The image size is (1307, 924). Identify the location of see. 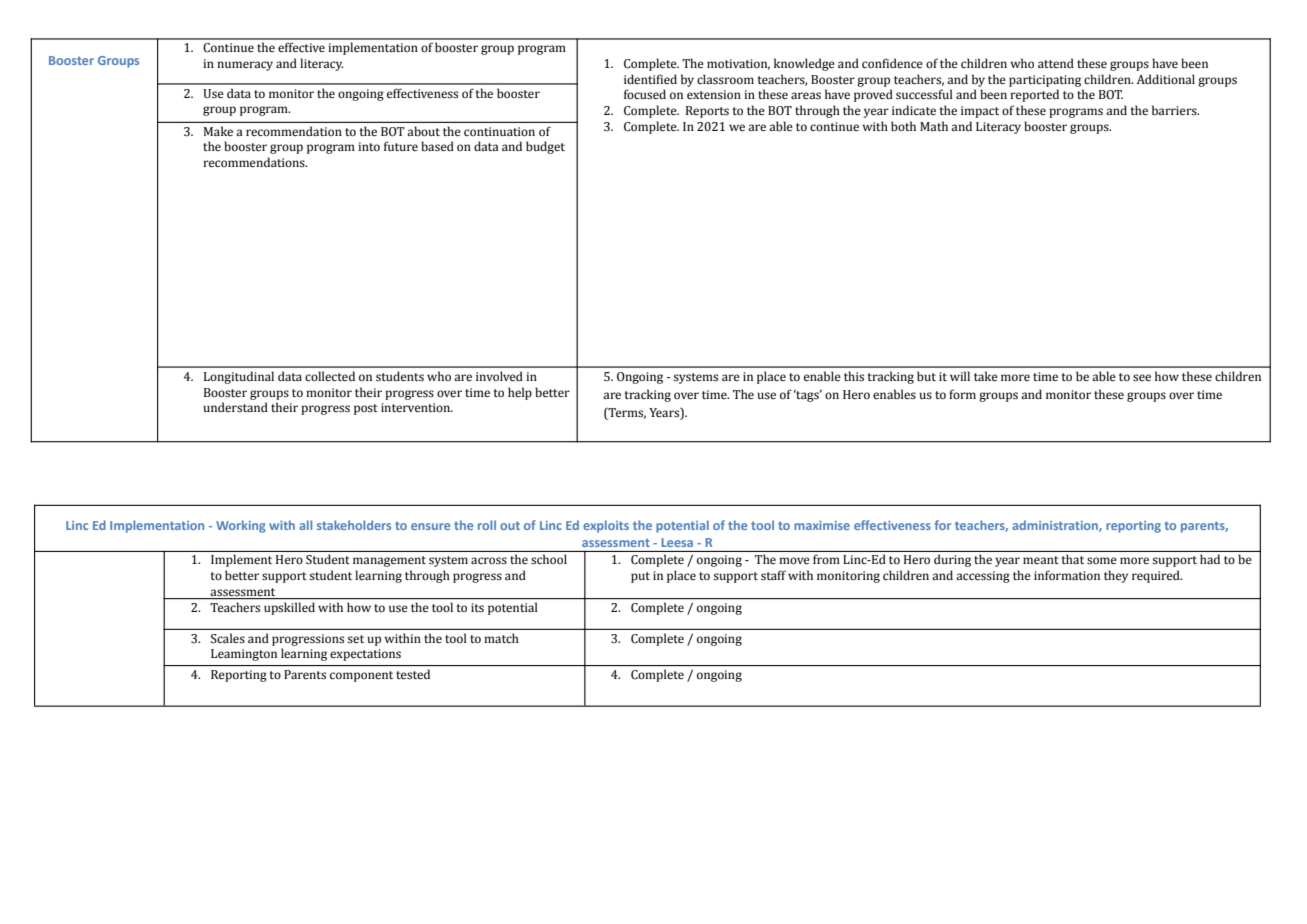
(1142, 378).
